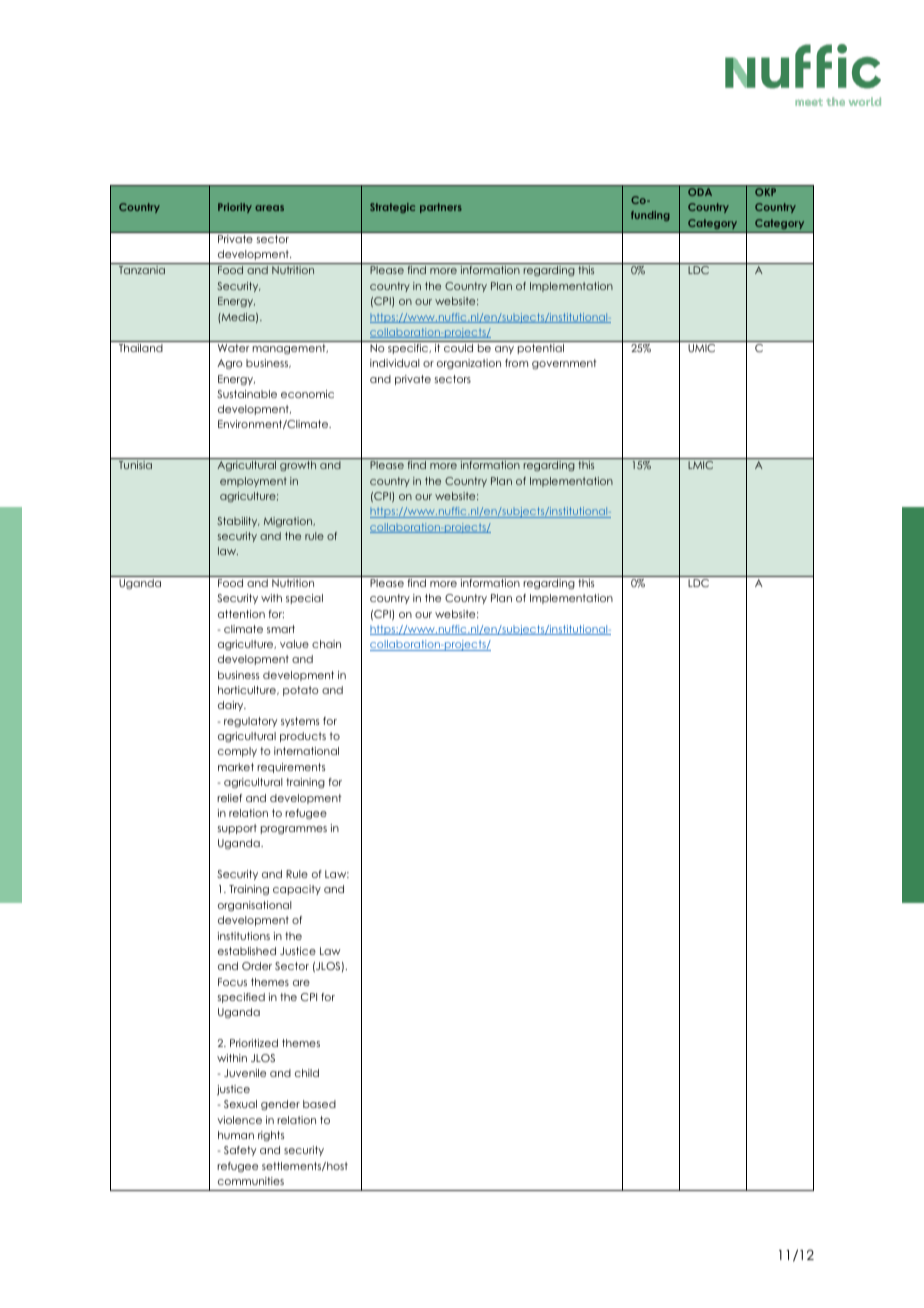 The height and width of the document is (1308, 924). Describe the element at coordinates (294, 830) in the document. I see `programmes` at that location.
